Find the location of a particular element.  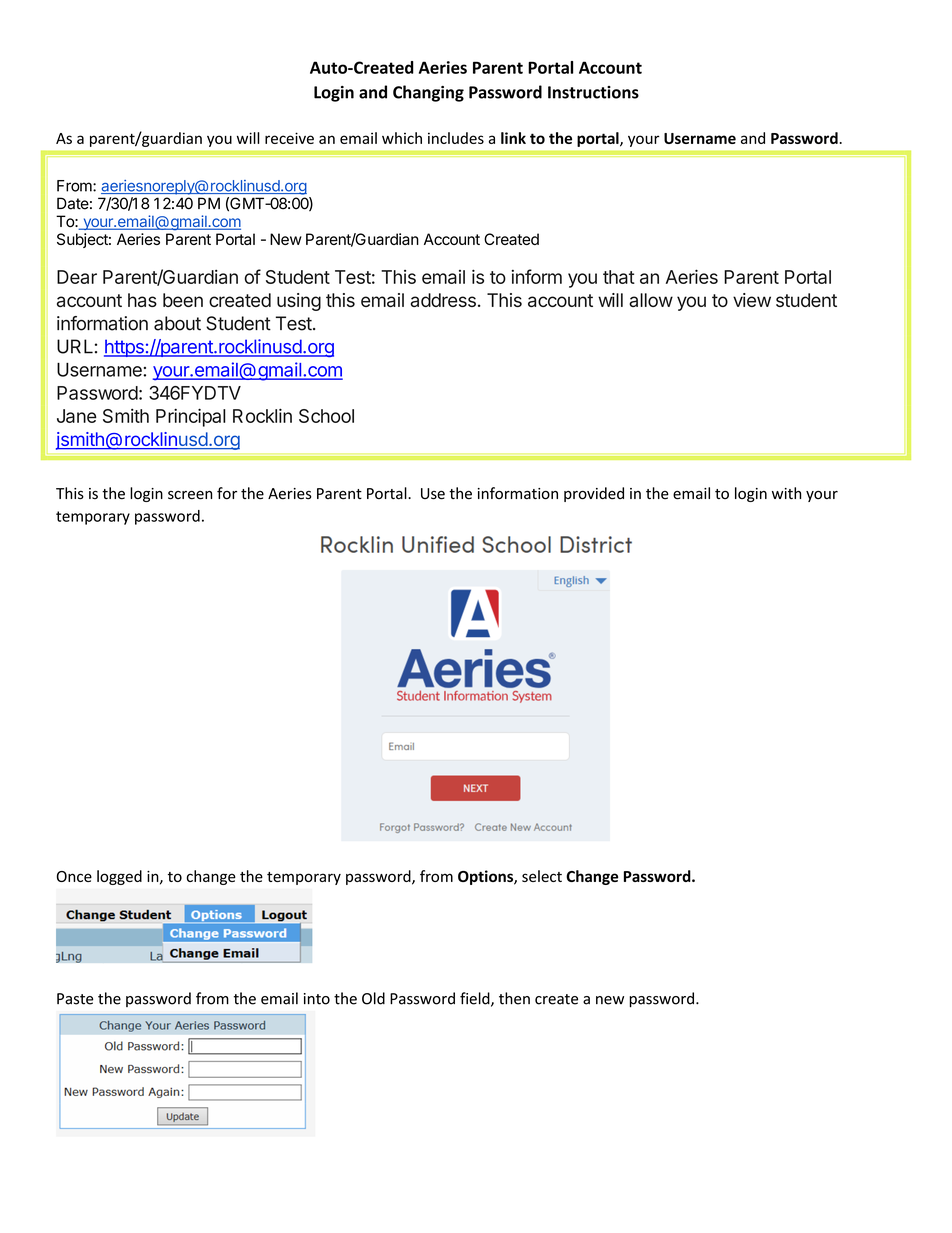

with is located at coordinates (786, 493).
